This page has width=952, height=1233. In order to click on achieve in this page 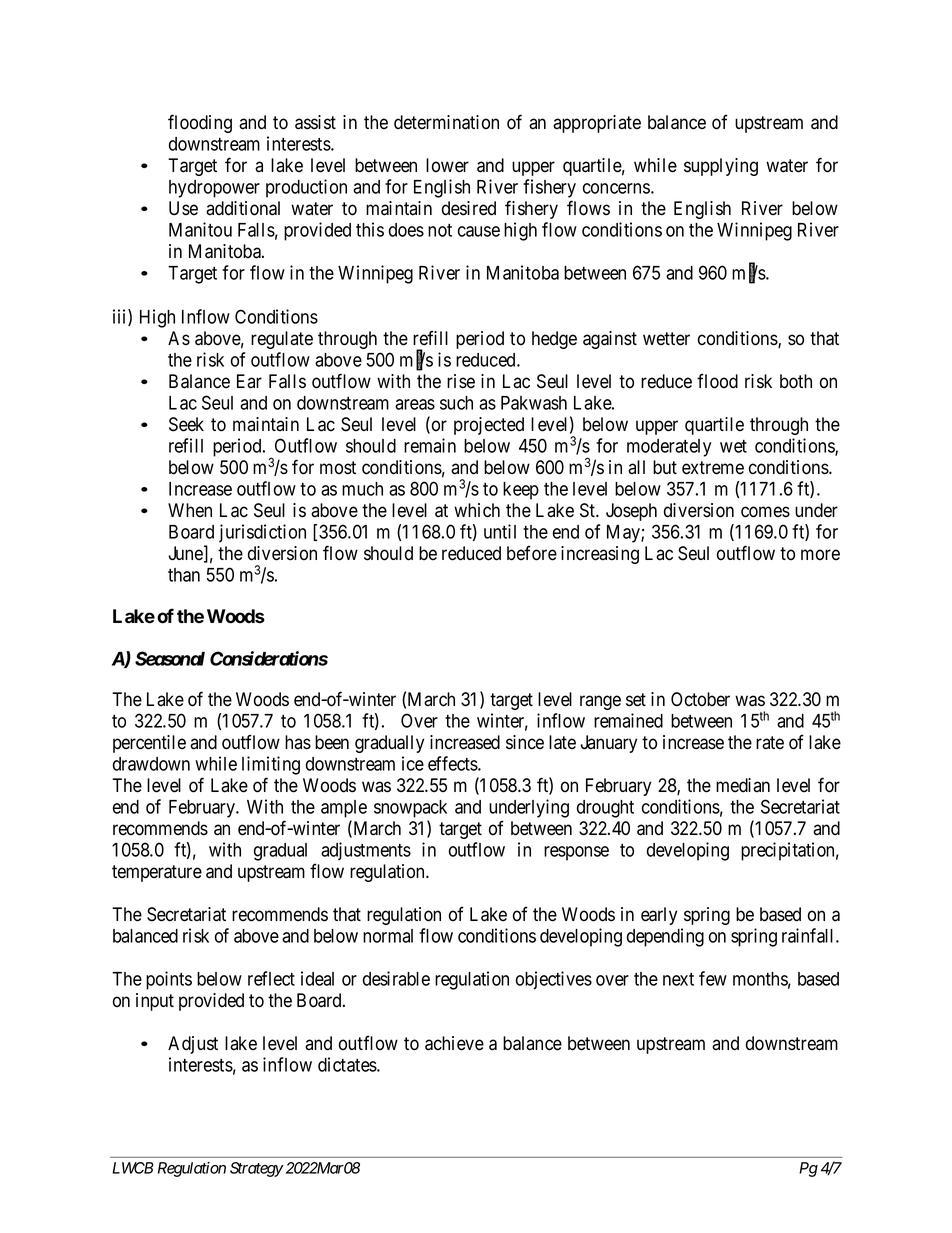, I will do `click(454, 1043)`.
